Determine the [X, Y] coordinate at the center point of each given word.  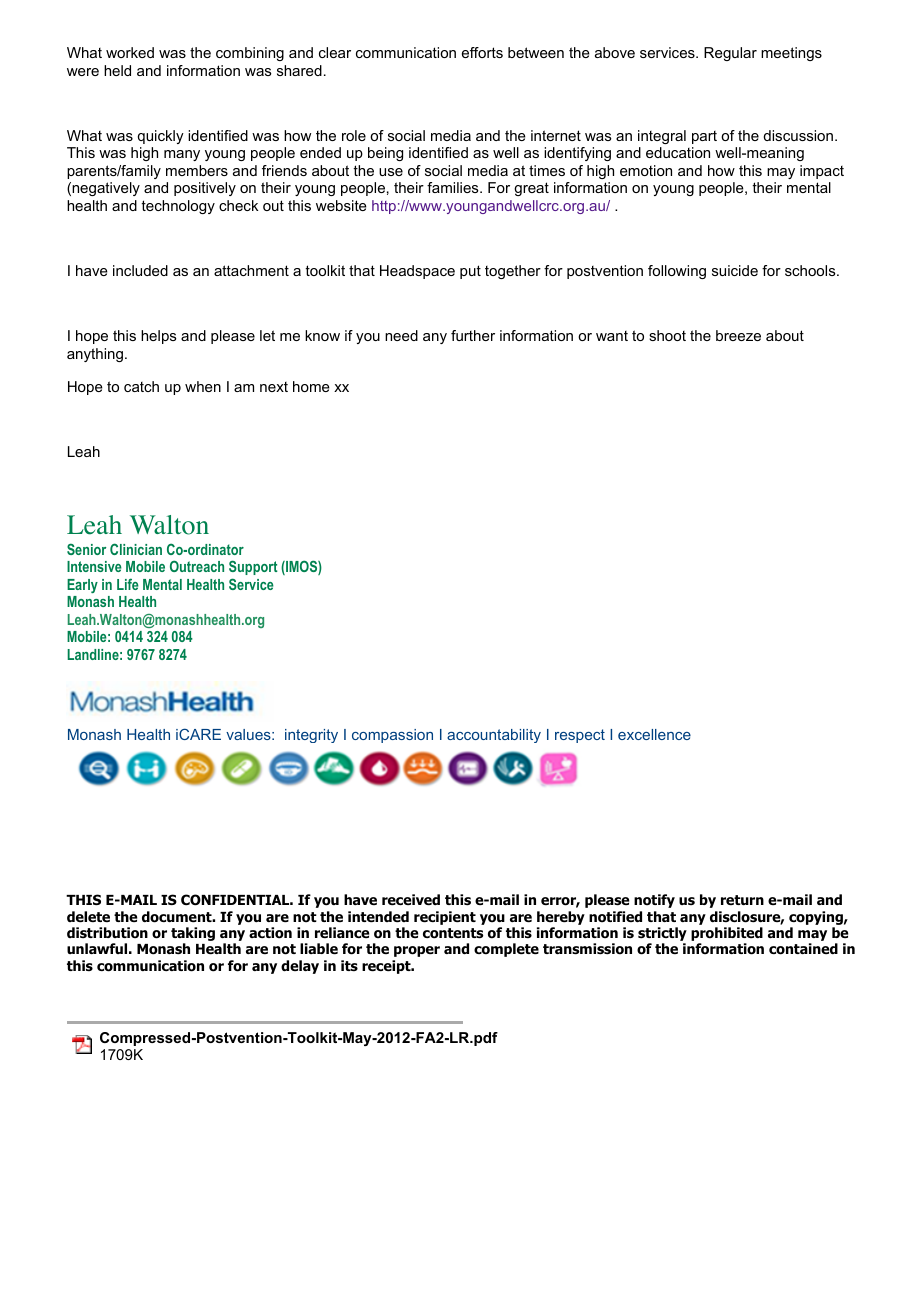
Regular [730, 54]
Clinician [136, 549]
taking [193, 935]
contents [453, 933]
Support [253, 567]
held [117, 70]
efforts [482, 52]
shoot [667, 335]
